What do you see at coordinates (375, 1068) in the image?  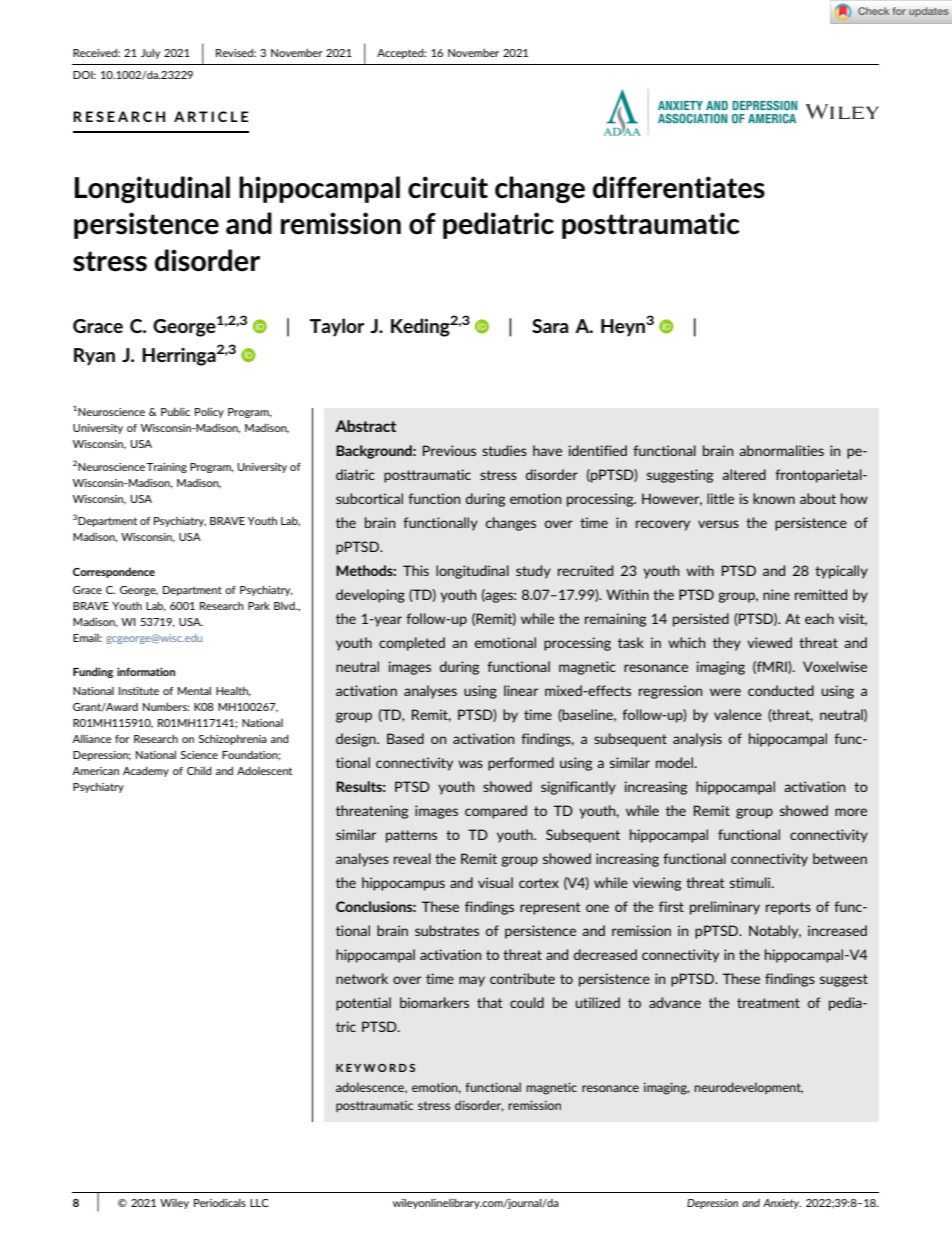 I see `KEYWORDS` at bounding box center [375, 1068].
